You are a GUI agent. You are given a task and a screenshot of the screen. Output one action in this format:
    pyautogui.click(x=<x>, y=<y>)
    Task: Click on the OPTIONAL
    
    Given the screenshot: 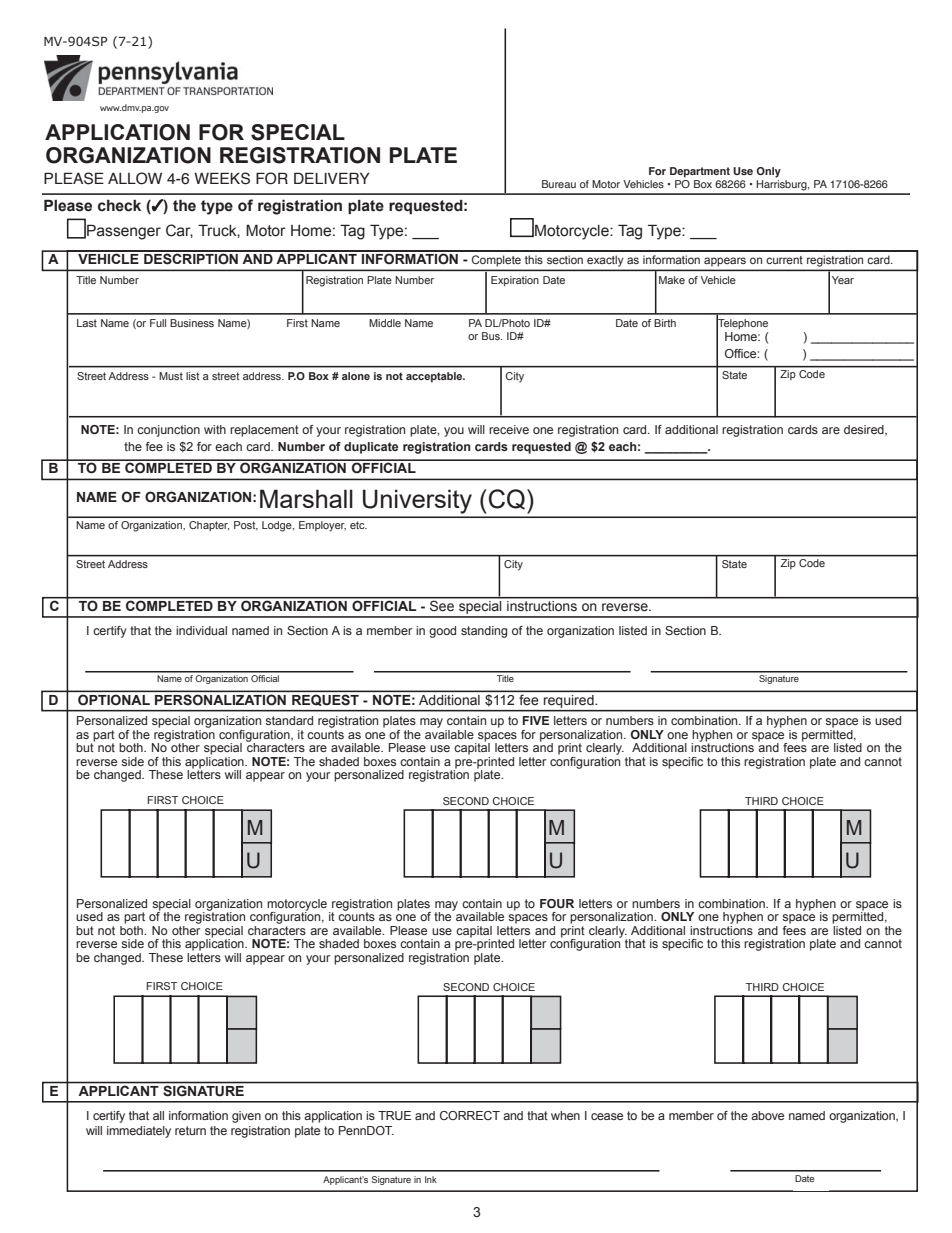 What is the action you would take?
    pyautogui.click(x=114, y=700)
